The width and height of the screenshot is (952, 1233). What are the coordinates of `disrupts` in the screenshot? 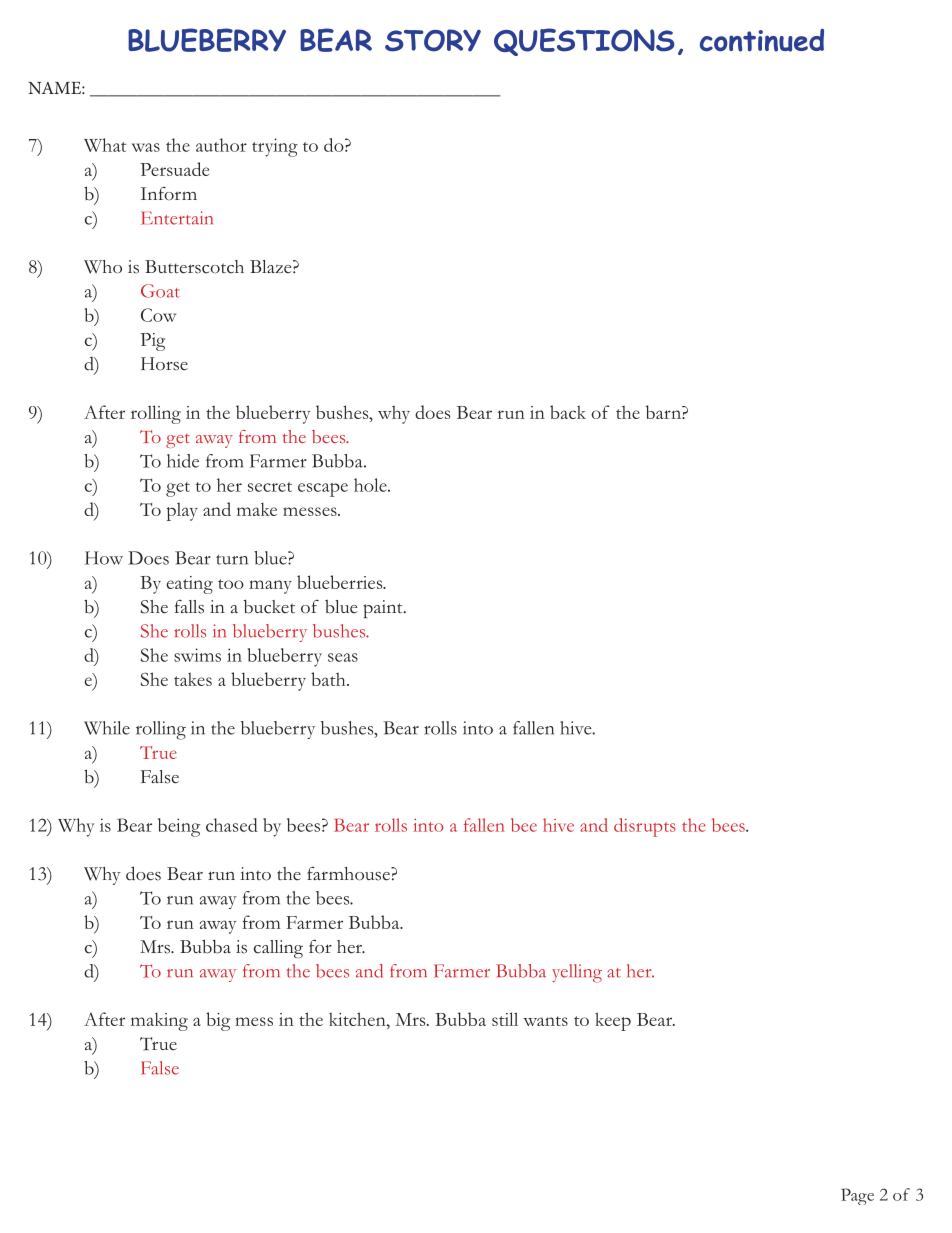 It's located at (645, 827).
